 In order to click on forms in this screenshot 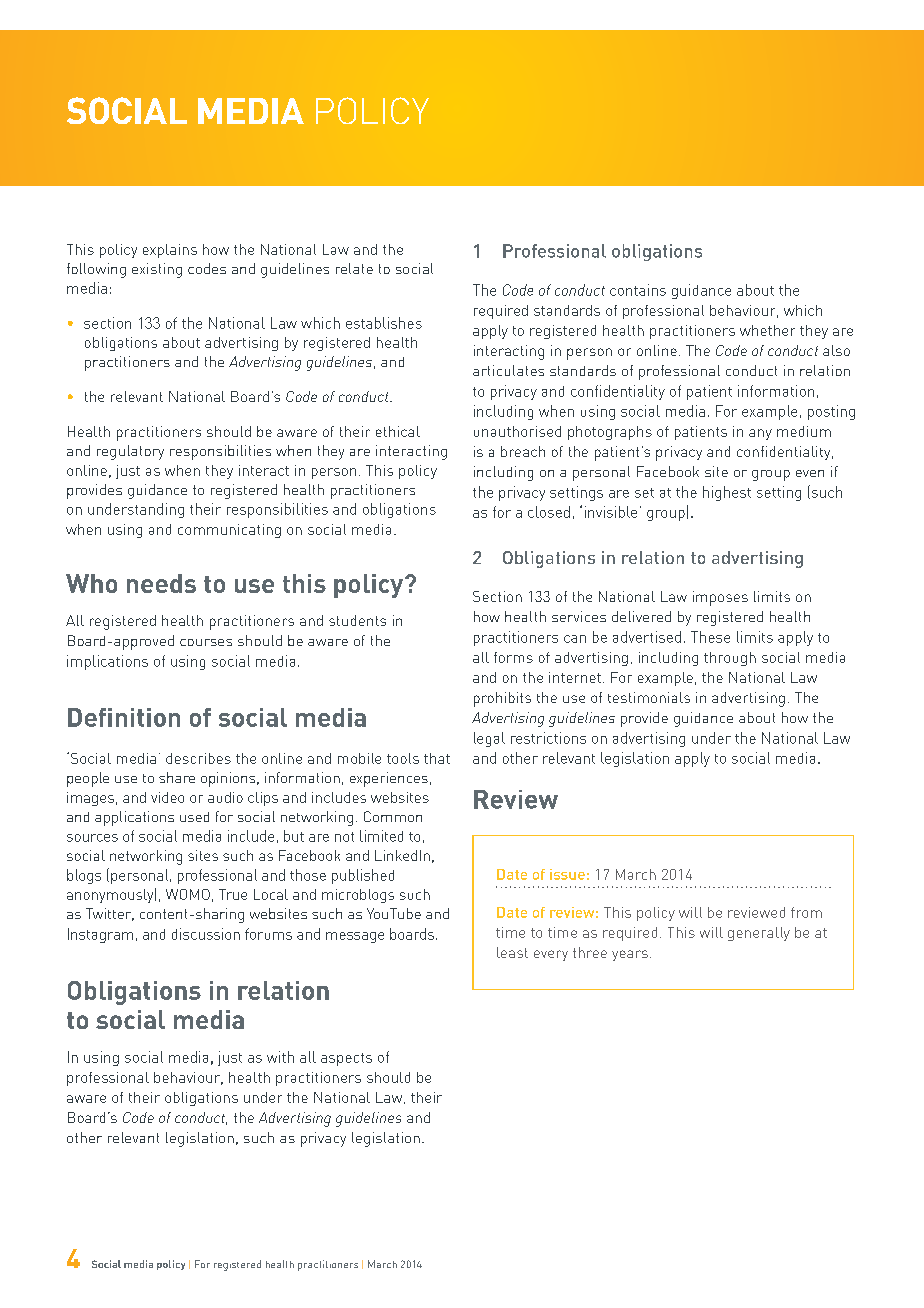, I will do `click(513, 657)`.
